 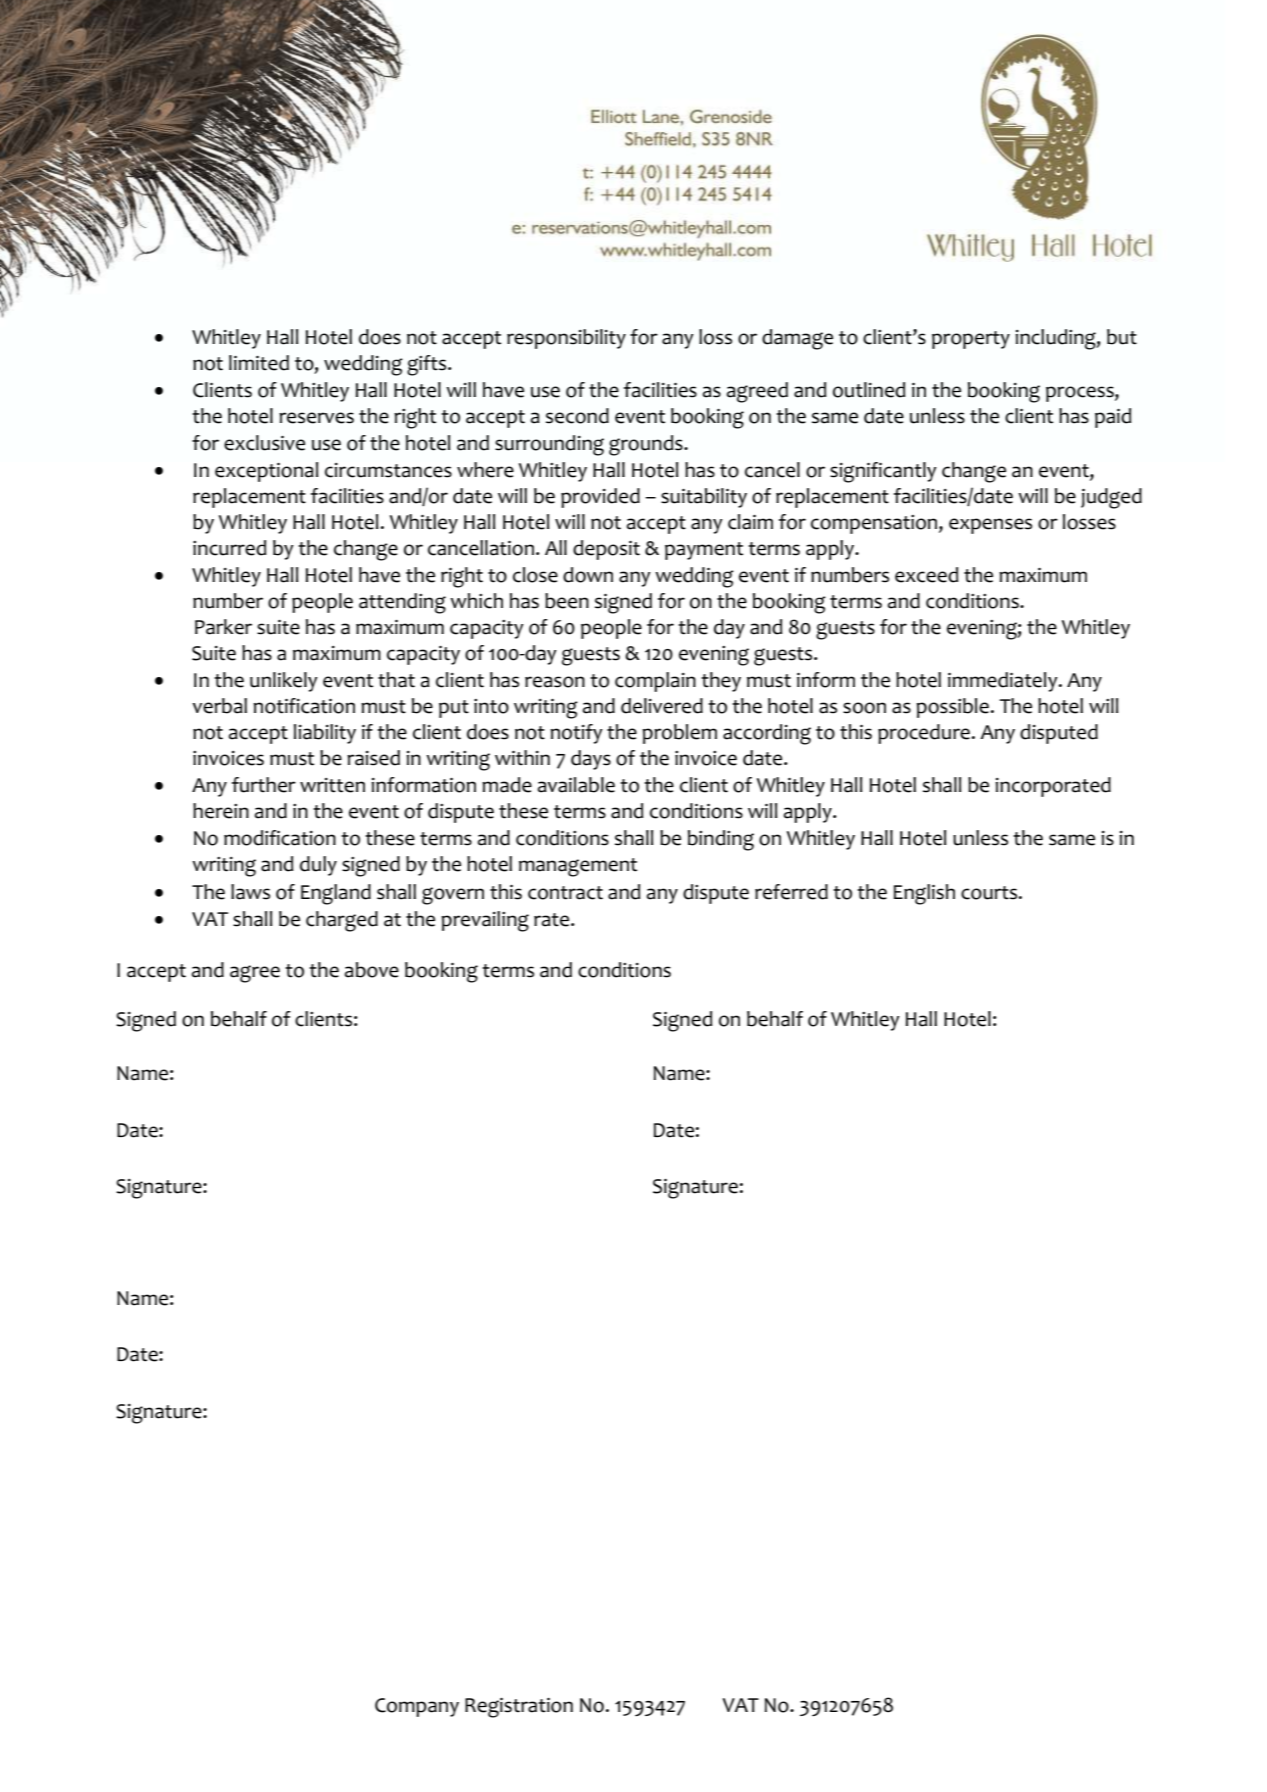 I want to click on English, so click(x=924, y=894).
